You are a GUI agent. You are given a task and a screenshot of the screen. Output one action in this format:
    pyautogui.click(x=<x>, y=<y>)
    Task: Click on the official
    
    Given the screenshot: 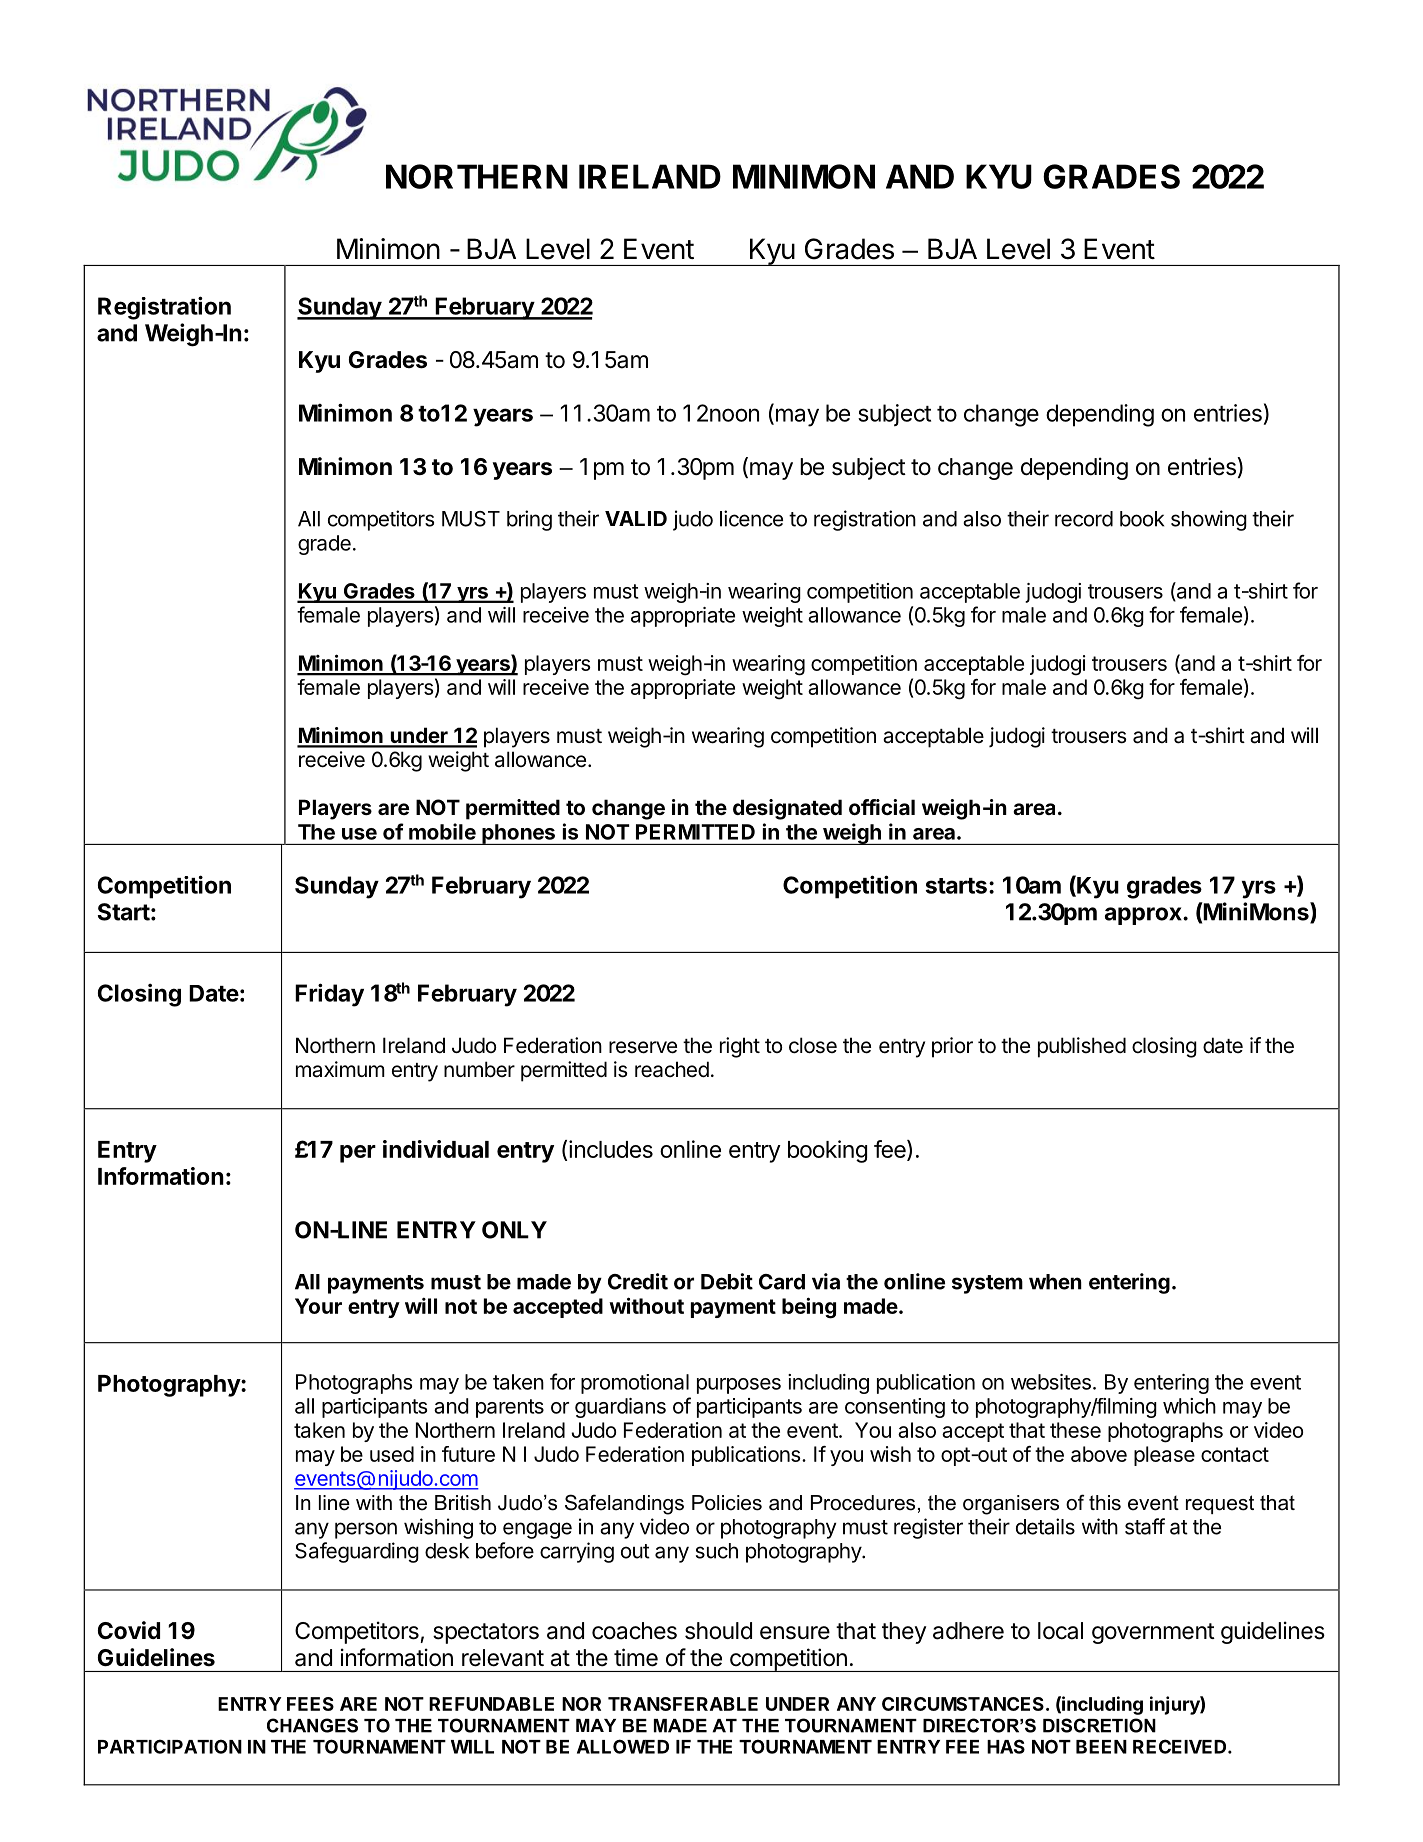 What is the action you would take?
    pyautogui.click(x=882, y=807)
